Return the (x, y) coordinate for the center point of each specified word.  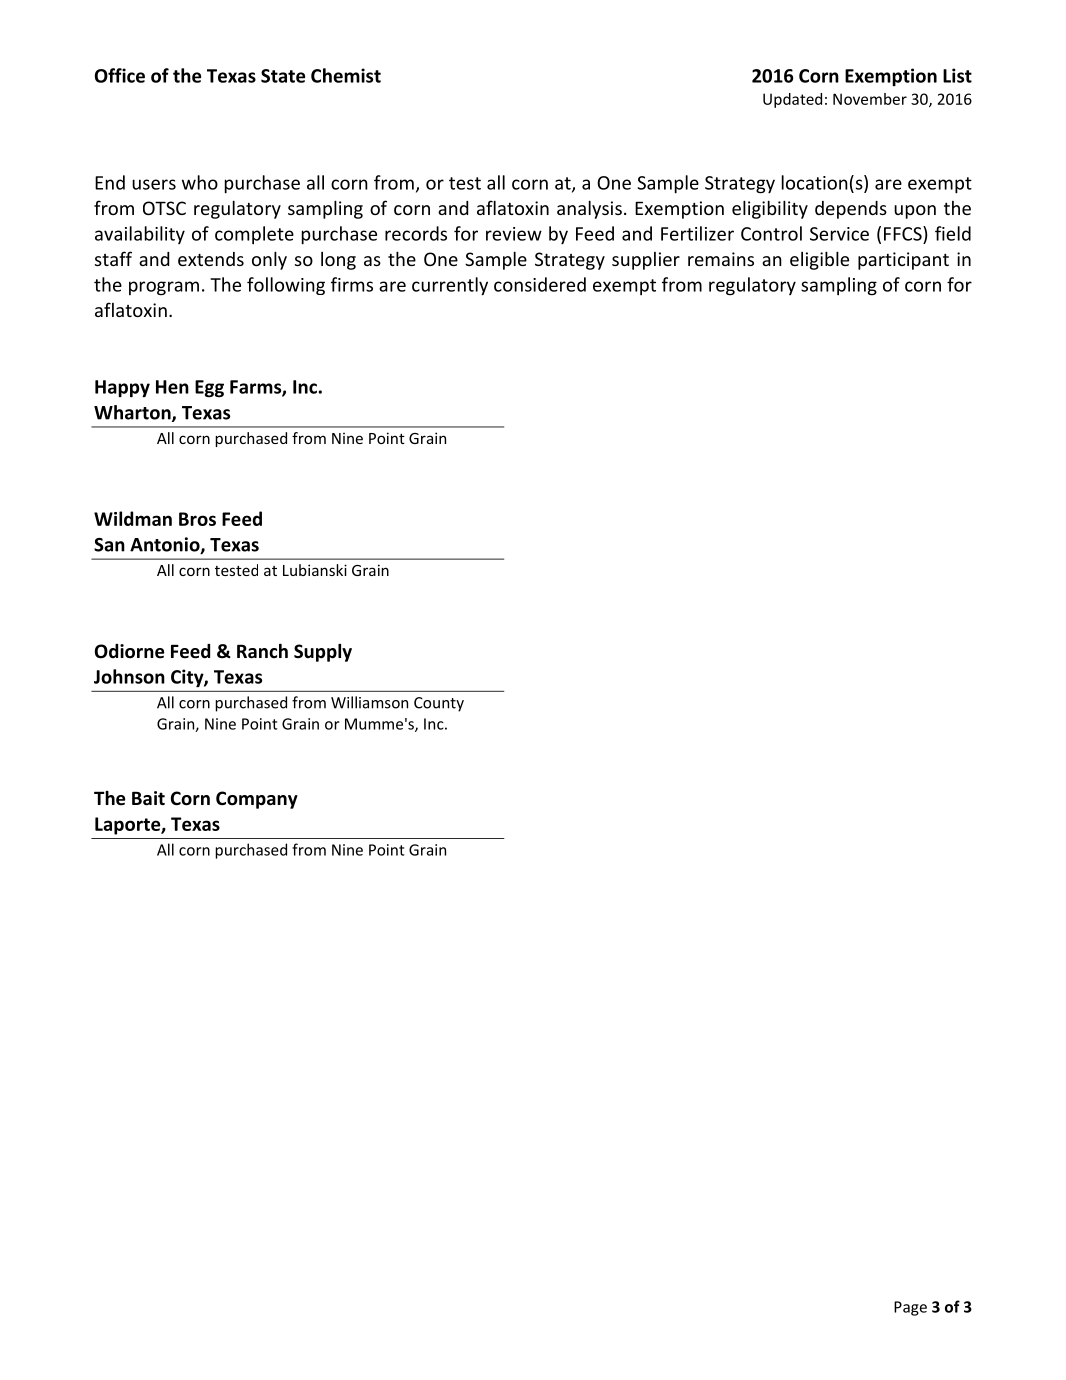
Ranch (262, 651)
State (283, 76)
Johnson (129, 676)
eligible (819, 260)
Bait (148, 798)
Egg (209, 389)
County (439, 704)
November (870, 99)
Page (910, 1308)
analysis (589, 209)
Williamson (369, 702)
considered (540, 284)
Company (257, 800)
